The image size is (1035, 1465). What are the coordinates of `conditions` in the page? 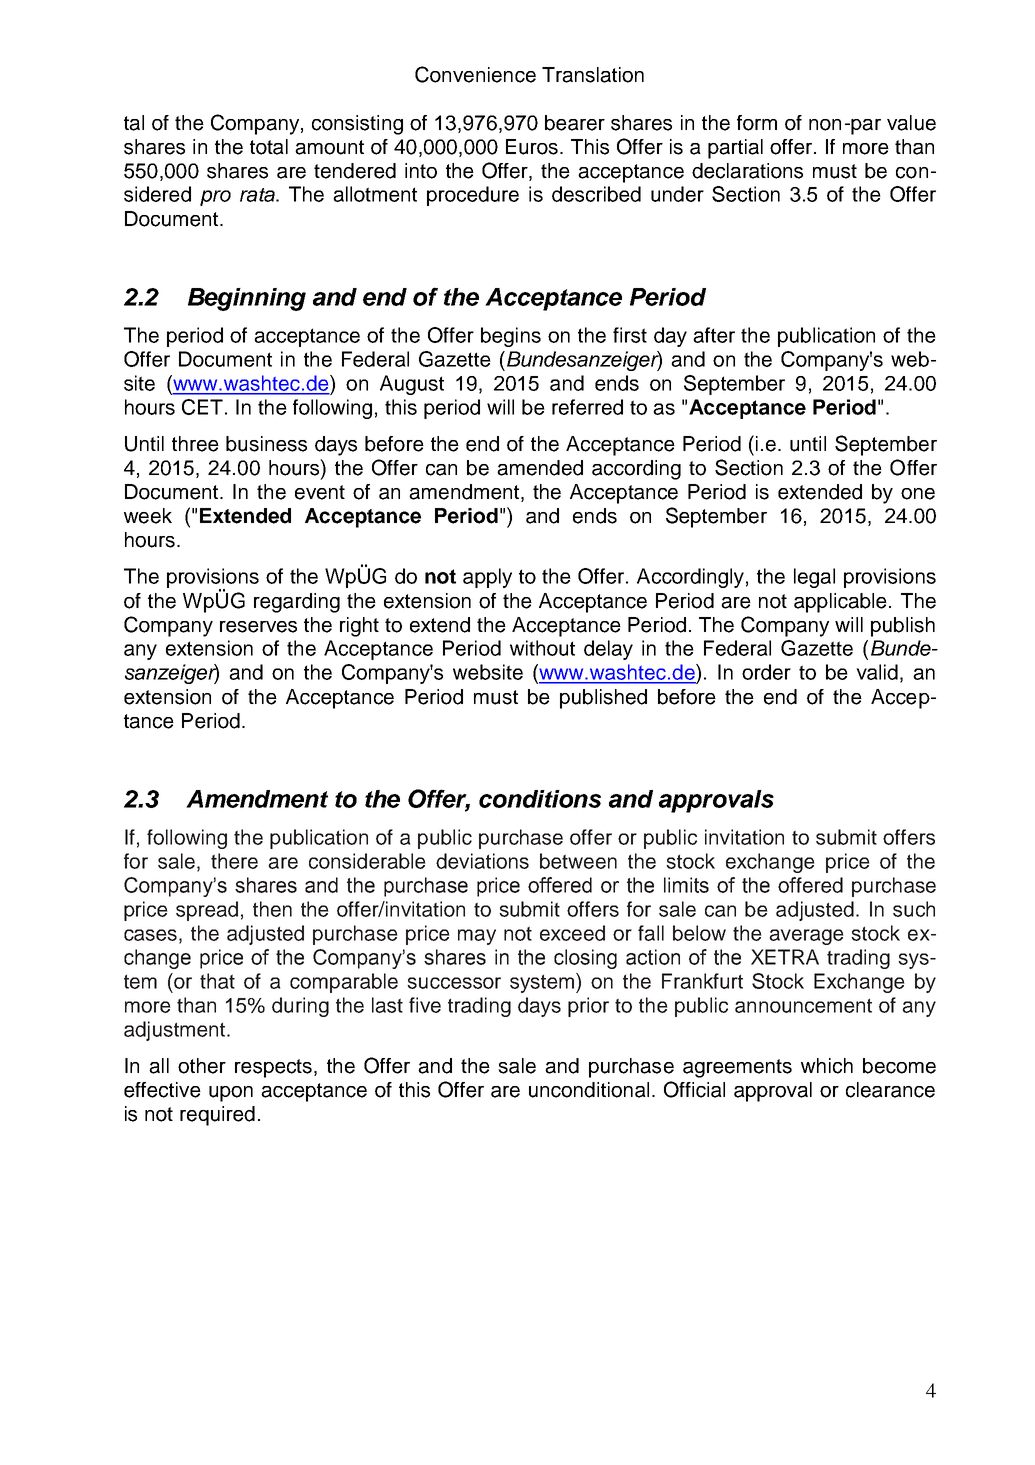 It's located at (540, 799).
